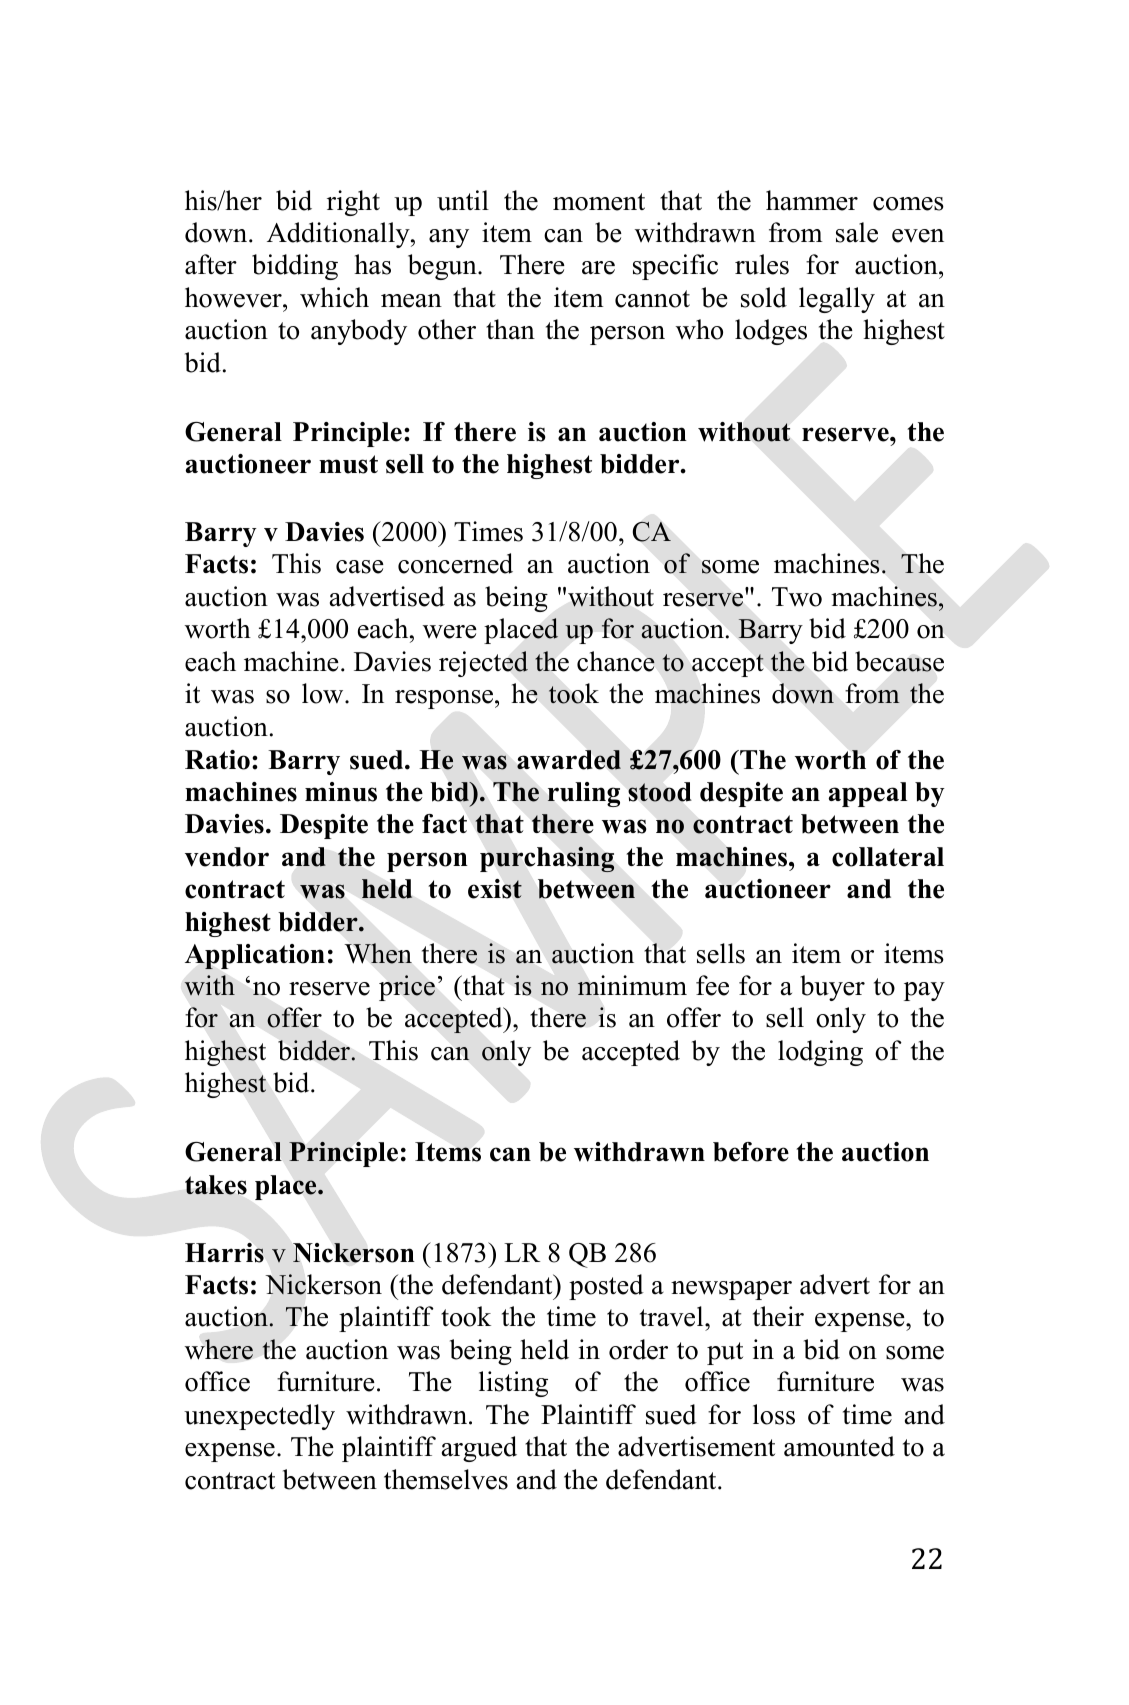  What do you see at coordinates (547, 859) in the screenshot?
I see `purchasing` at bounding box center [547, 859].
